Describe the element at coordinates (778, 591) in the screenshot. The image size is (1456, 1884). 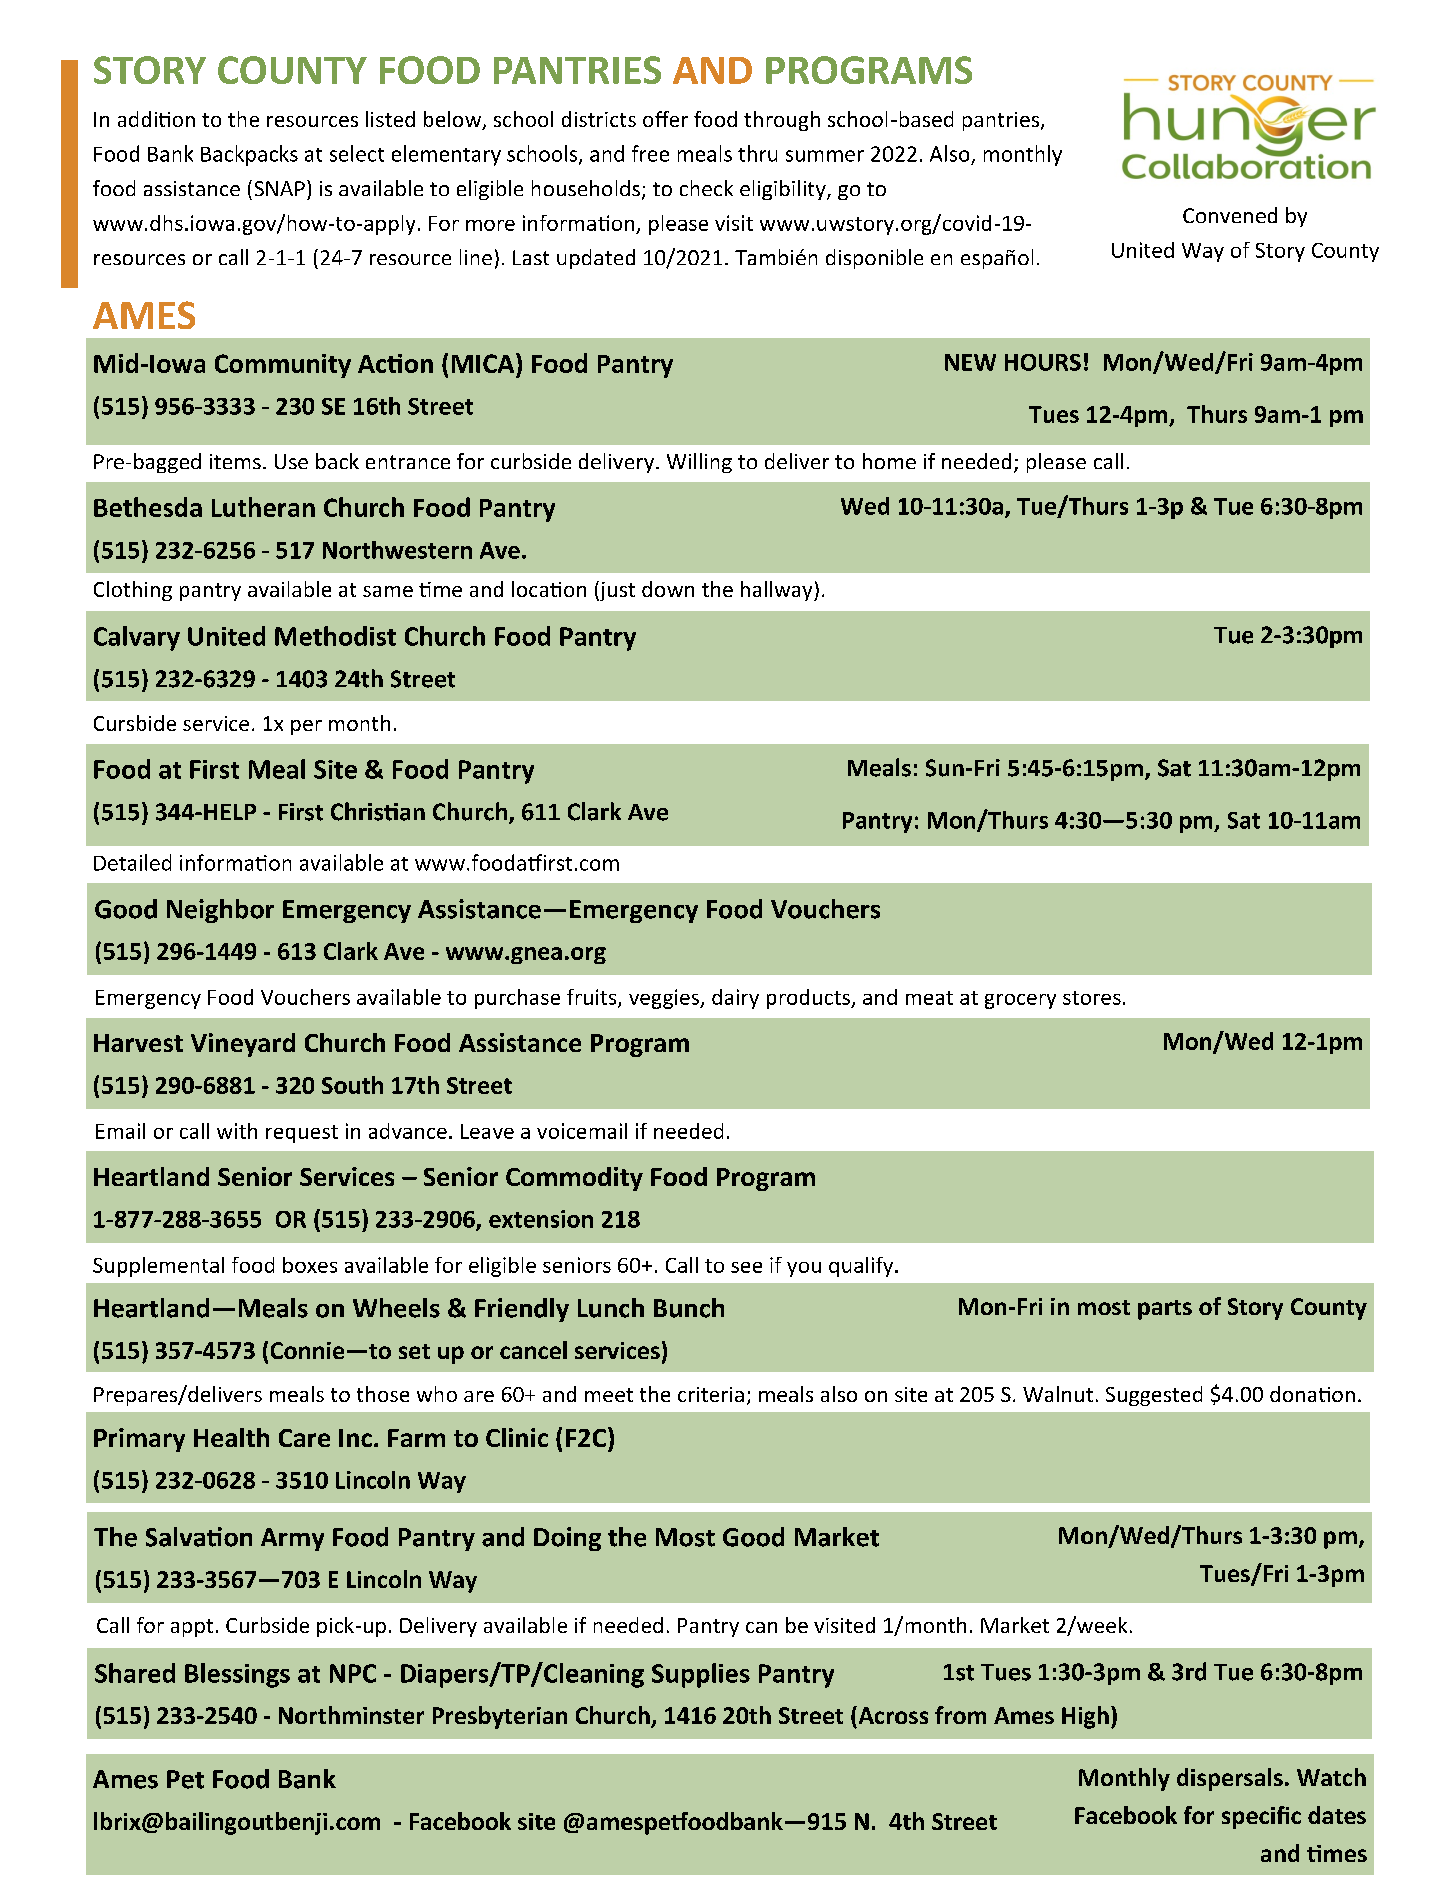
I see `hallway` at that location.
